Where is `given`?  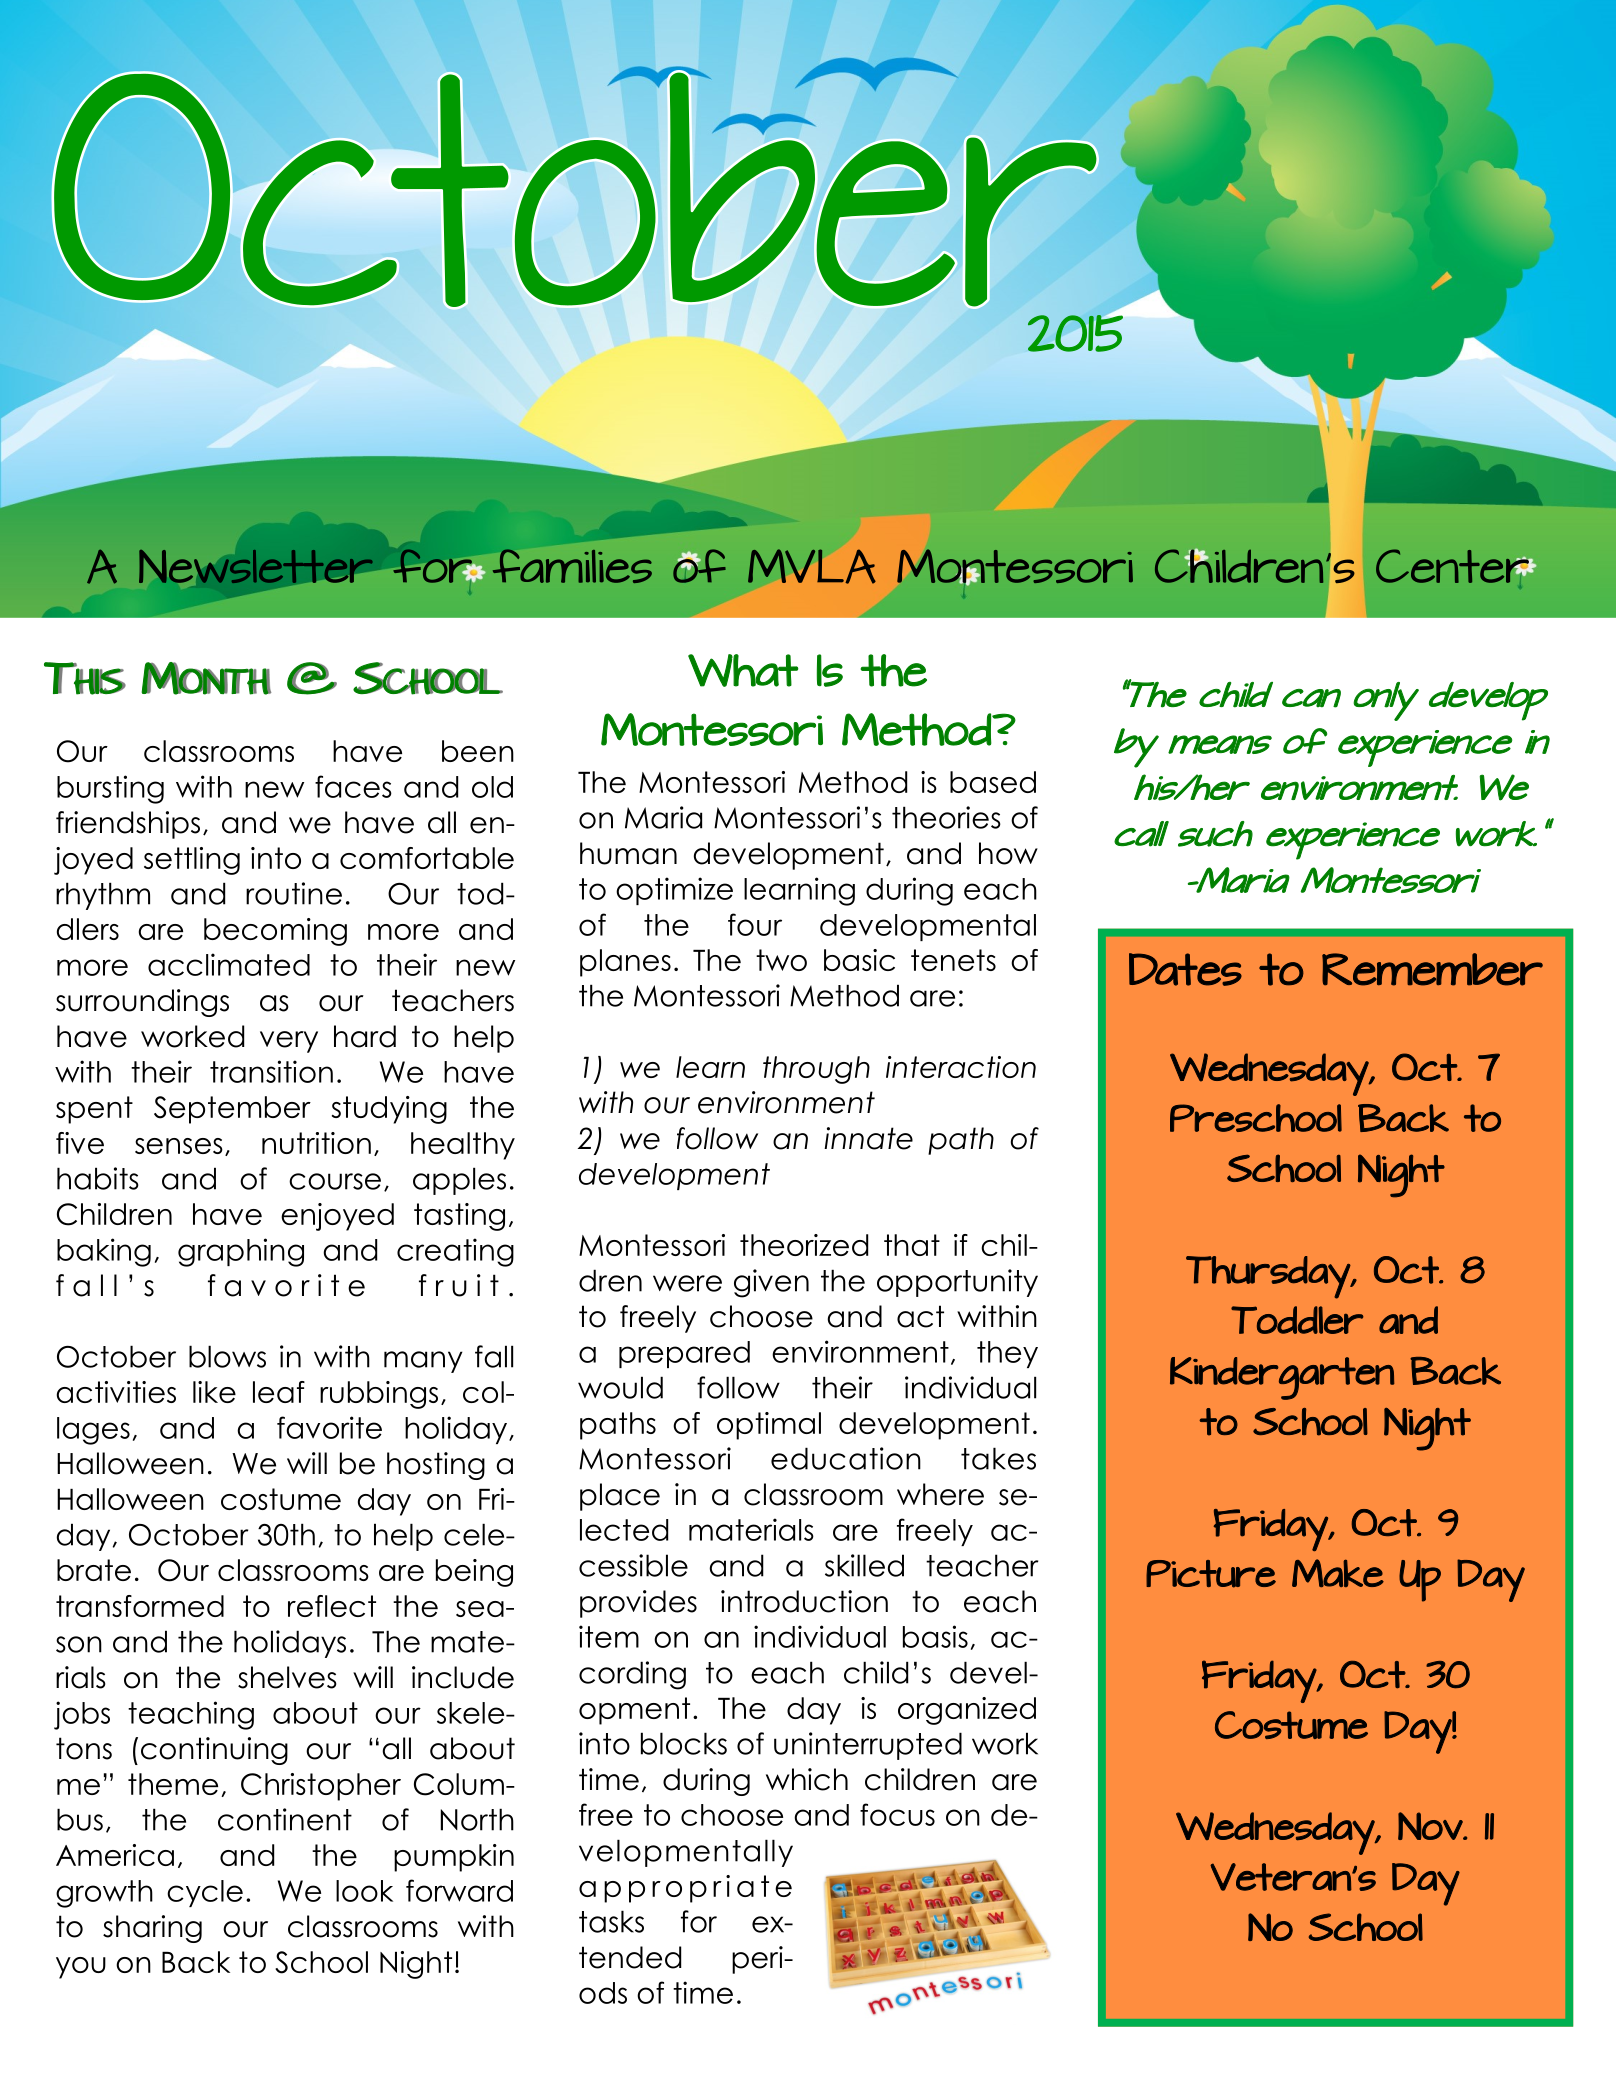 given is located at coordinates (771, 1283).
